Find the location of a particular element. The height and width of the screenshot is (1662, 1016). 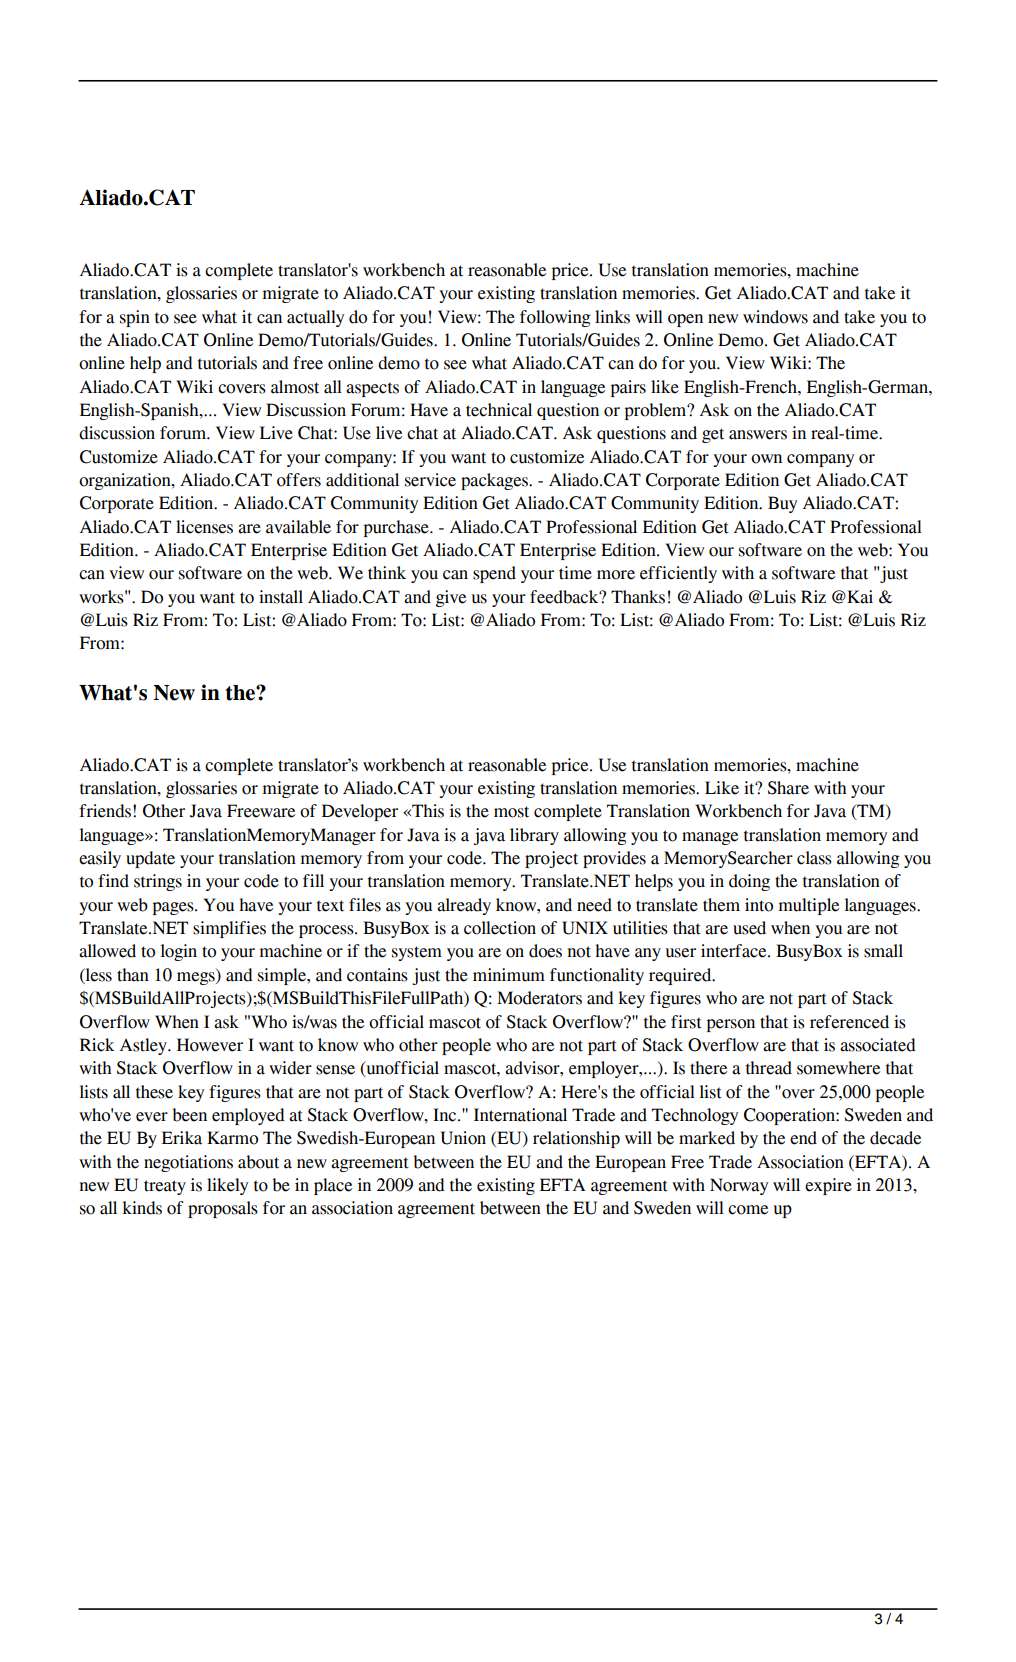

library is located at coordinates (534, 836).
